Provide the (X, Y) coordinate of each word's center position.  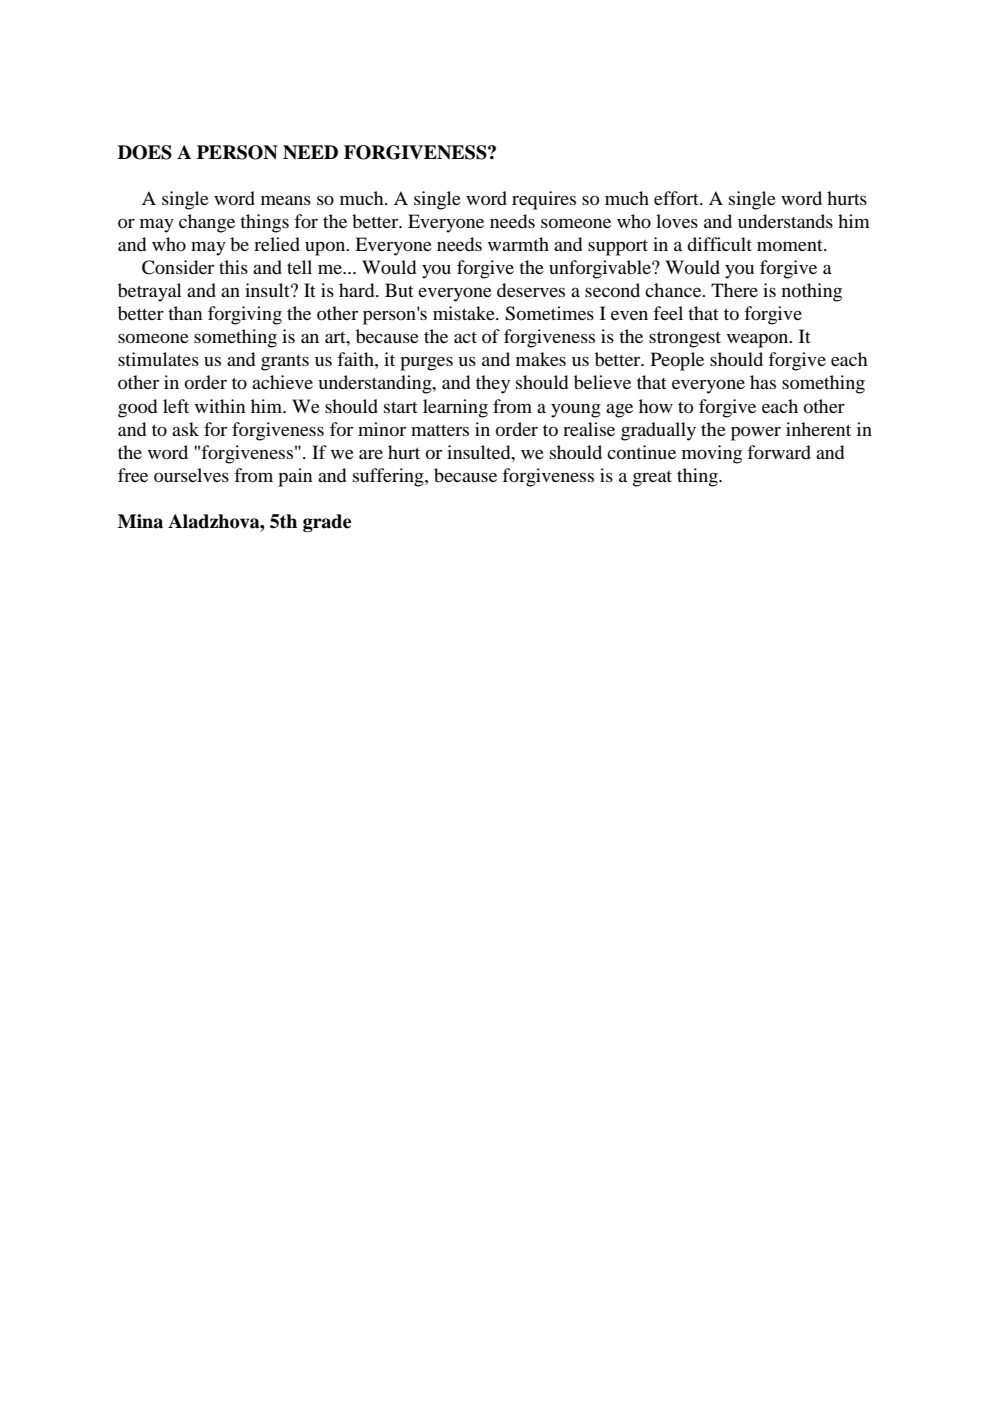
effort (677, 198)
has (763, 382)
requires (544, 200)
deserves (531, 290)
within (220, 406)
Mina (140, 521)
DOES (145, 152)
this (233, 267)
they (493, 384)
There (734, 290)
